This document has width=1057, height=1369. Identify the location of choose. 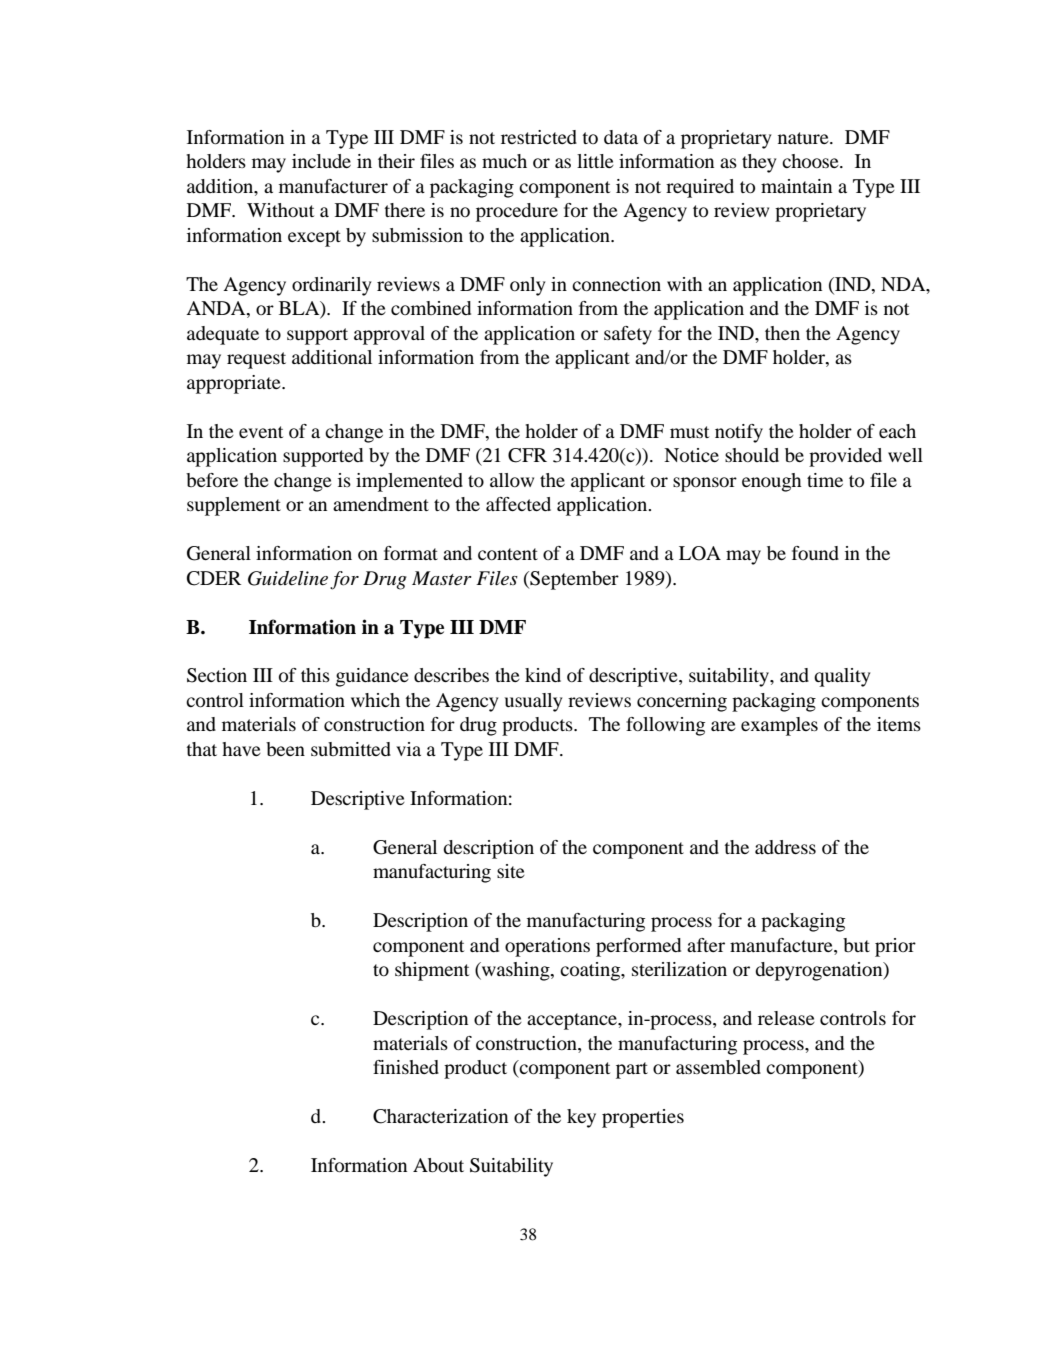
(811, 161).
